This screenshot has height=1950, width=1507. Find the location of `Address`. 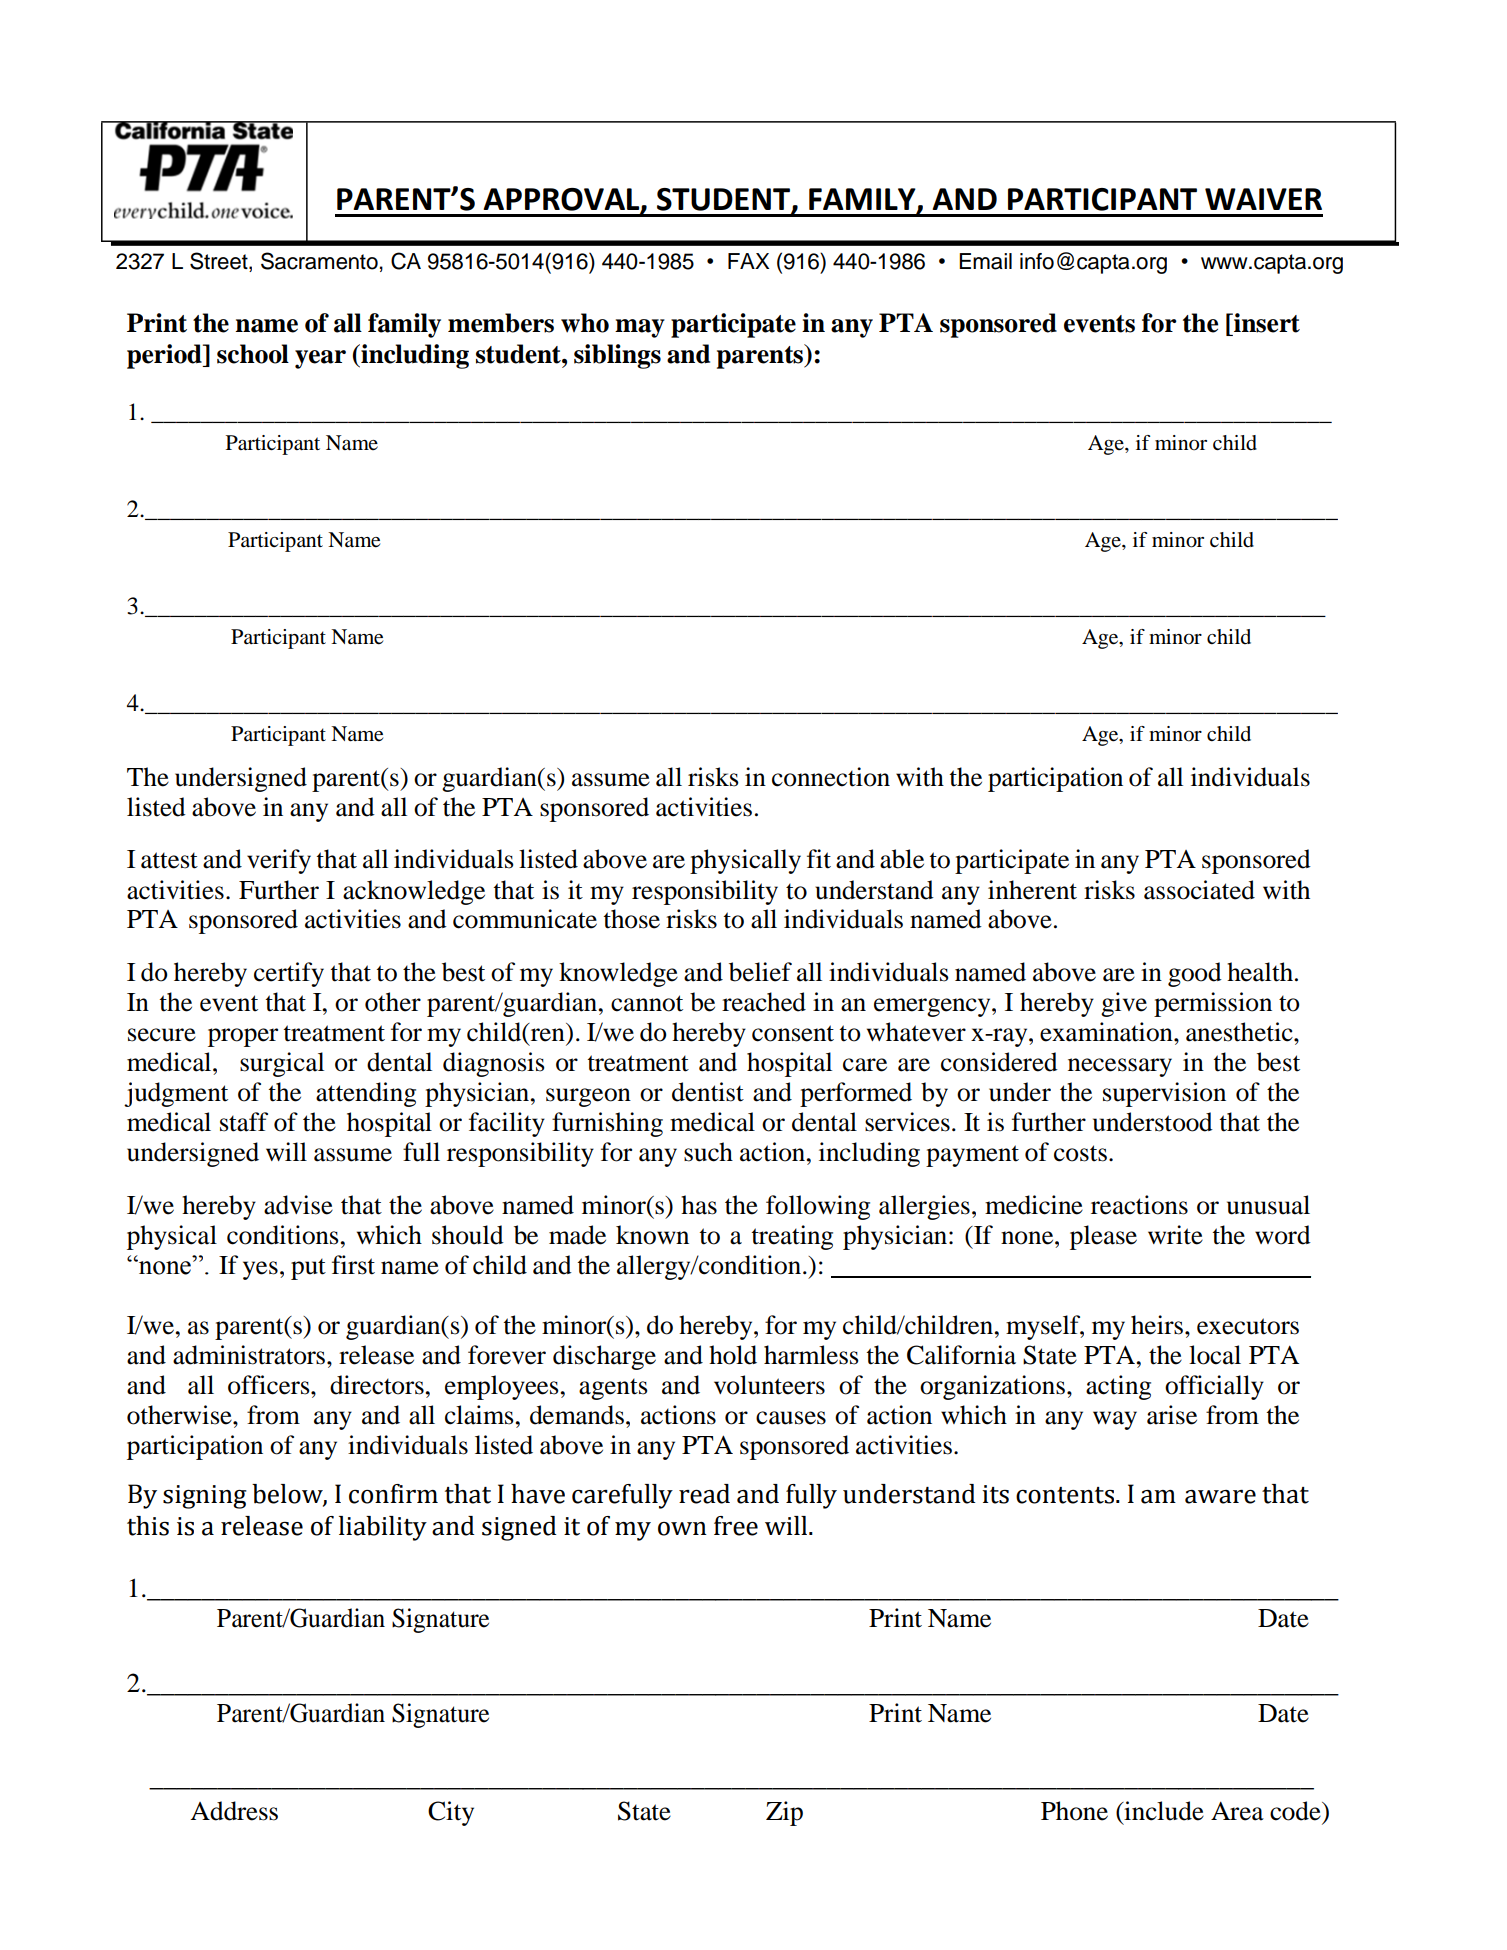

Address is located at coordinates (234, 1811).
